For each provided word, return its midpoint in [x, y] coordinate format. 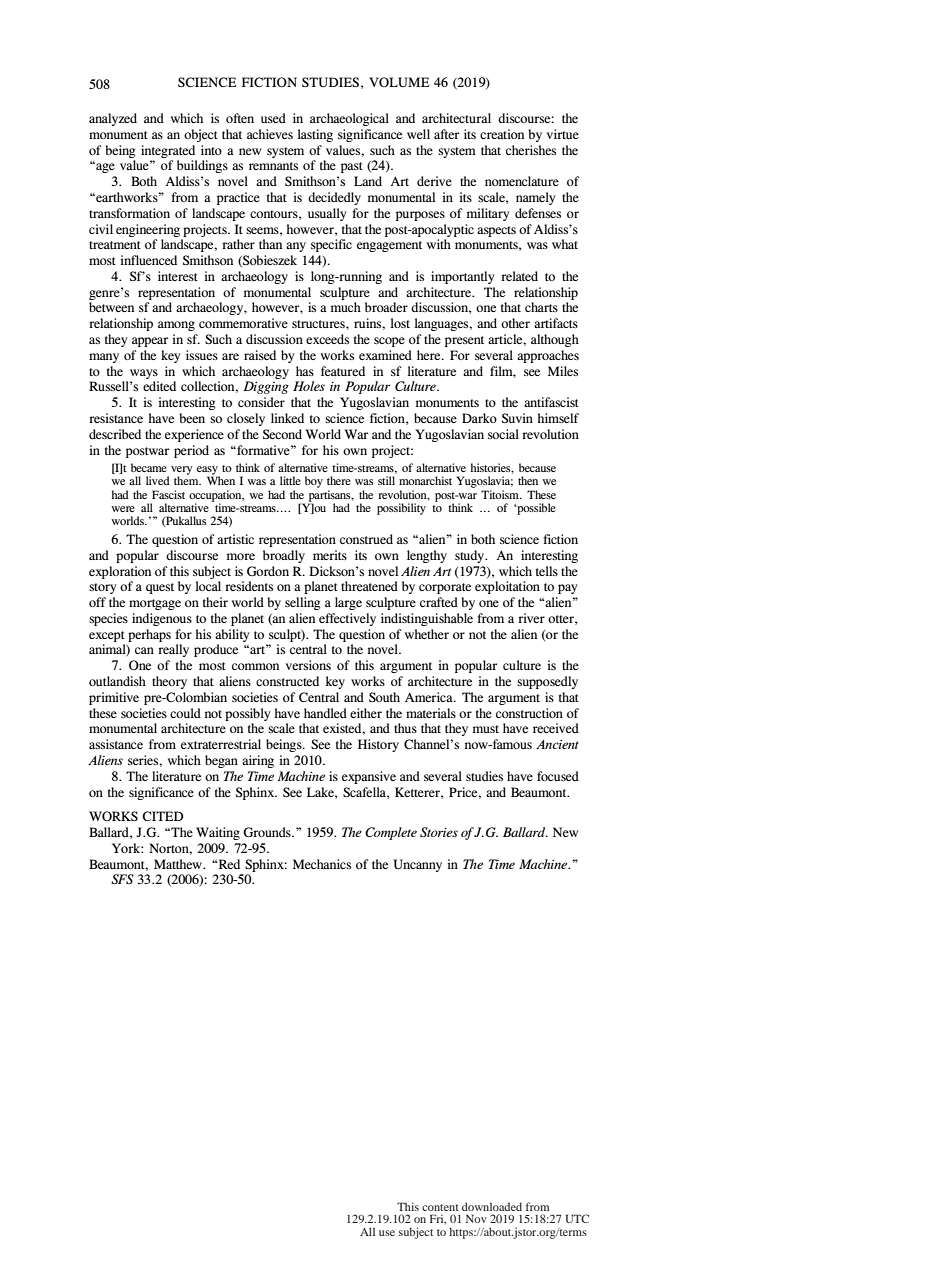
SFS [122, 879]
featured [343, 371]
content [440, 1207]
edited [159, 386]
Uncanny [417, 865]
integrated [168, 151]
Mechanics [322, 864]
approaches [548, 356]
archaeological [349, 119]
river [531, 618]
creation [502, 134]
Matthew [179, 864]
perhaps [149, 635]
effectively [347, 619]
